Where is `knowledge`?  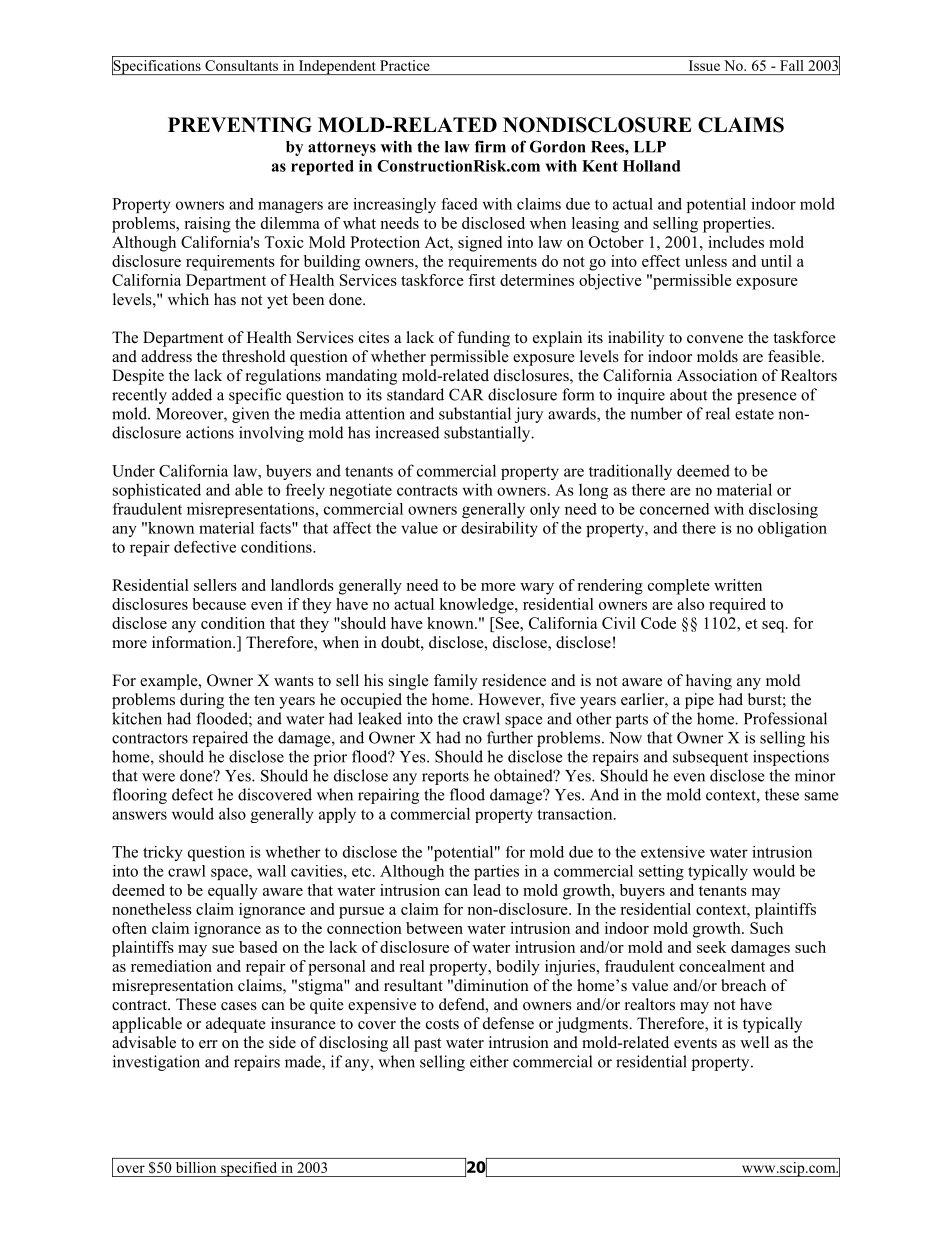 knowledge is located at coordinates (477, 606).
